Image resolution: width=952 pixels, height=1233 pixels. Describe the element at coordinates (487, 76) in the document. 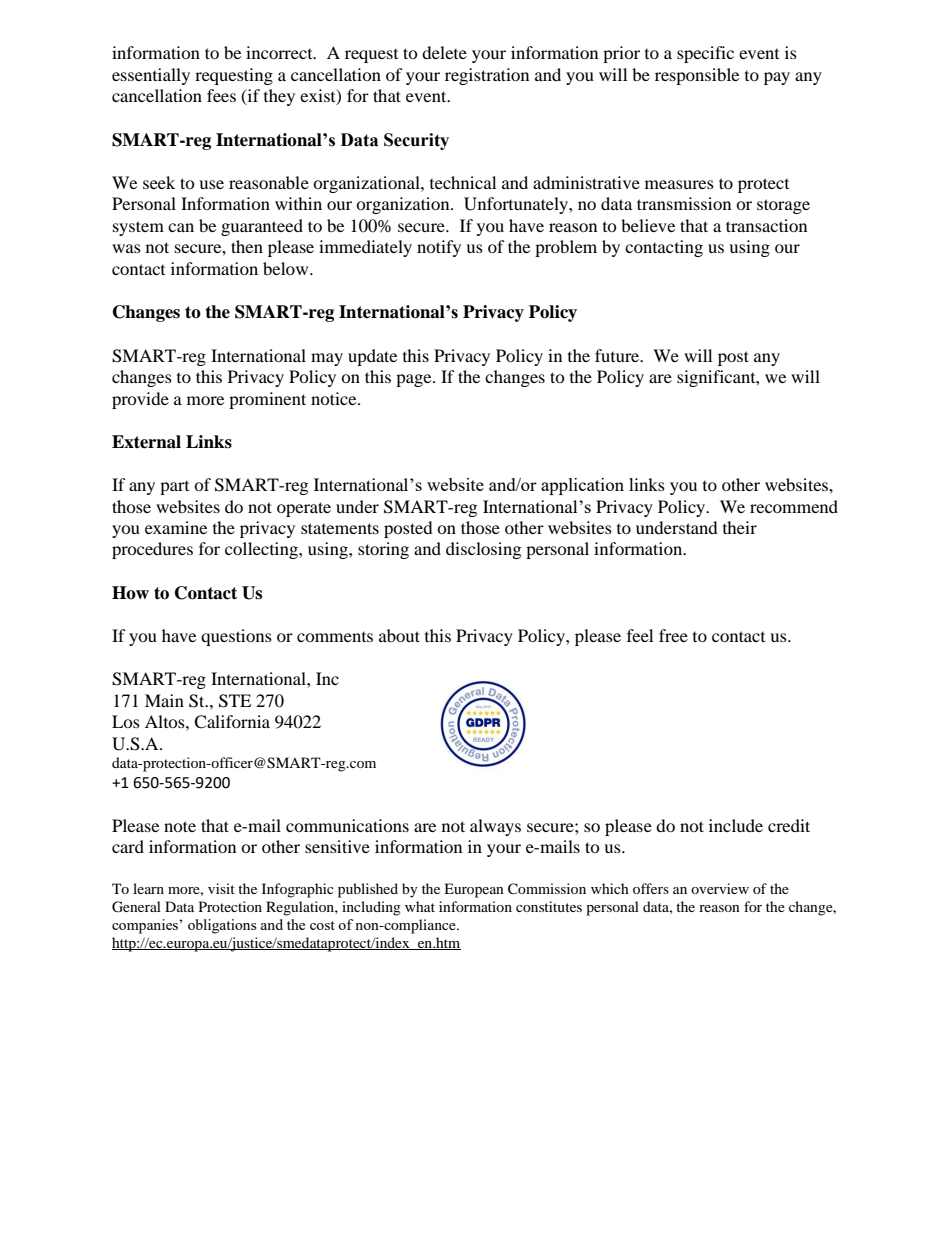

I see `registration` at that location.
